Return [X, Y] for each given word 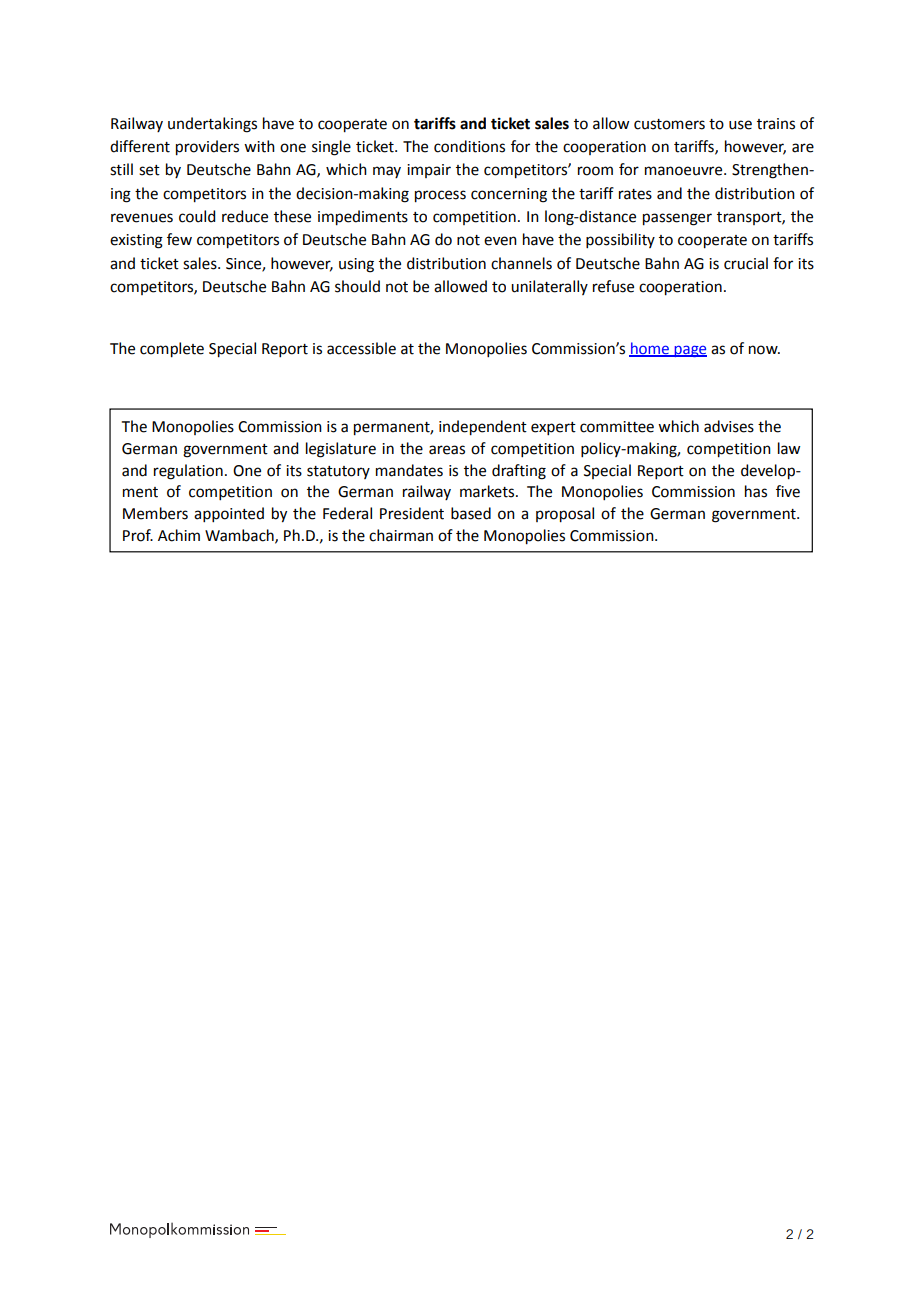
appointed [229, 514]
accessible [361, 348]
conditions [469, 146]
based [471, 513]
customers [669, 124]
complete [172, 350]
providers [207, 148]
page [689, 351]
